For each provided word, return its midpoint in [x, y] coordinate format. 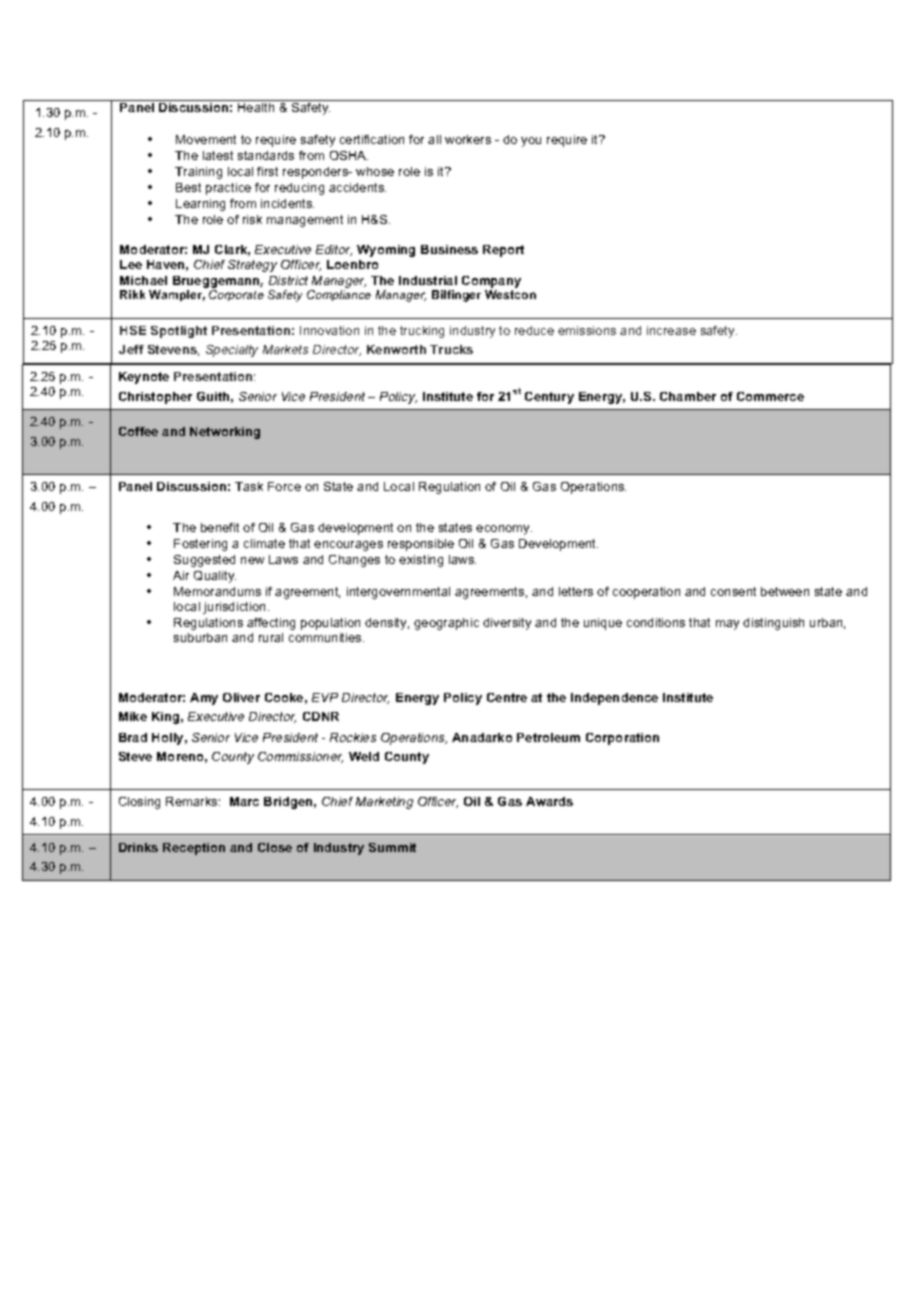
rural [271, 637]
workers [468, 139]
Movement [206, 139]
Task [249, 486]
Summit [392, 847]
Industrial [428, 280]
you [531, 142]
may [727, 625]
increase [671, 330]
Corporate [236, 295]
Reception [194, 849]
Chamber [688, 396]
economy [504, 530]
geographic [446, 624]
